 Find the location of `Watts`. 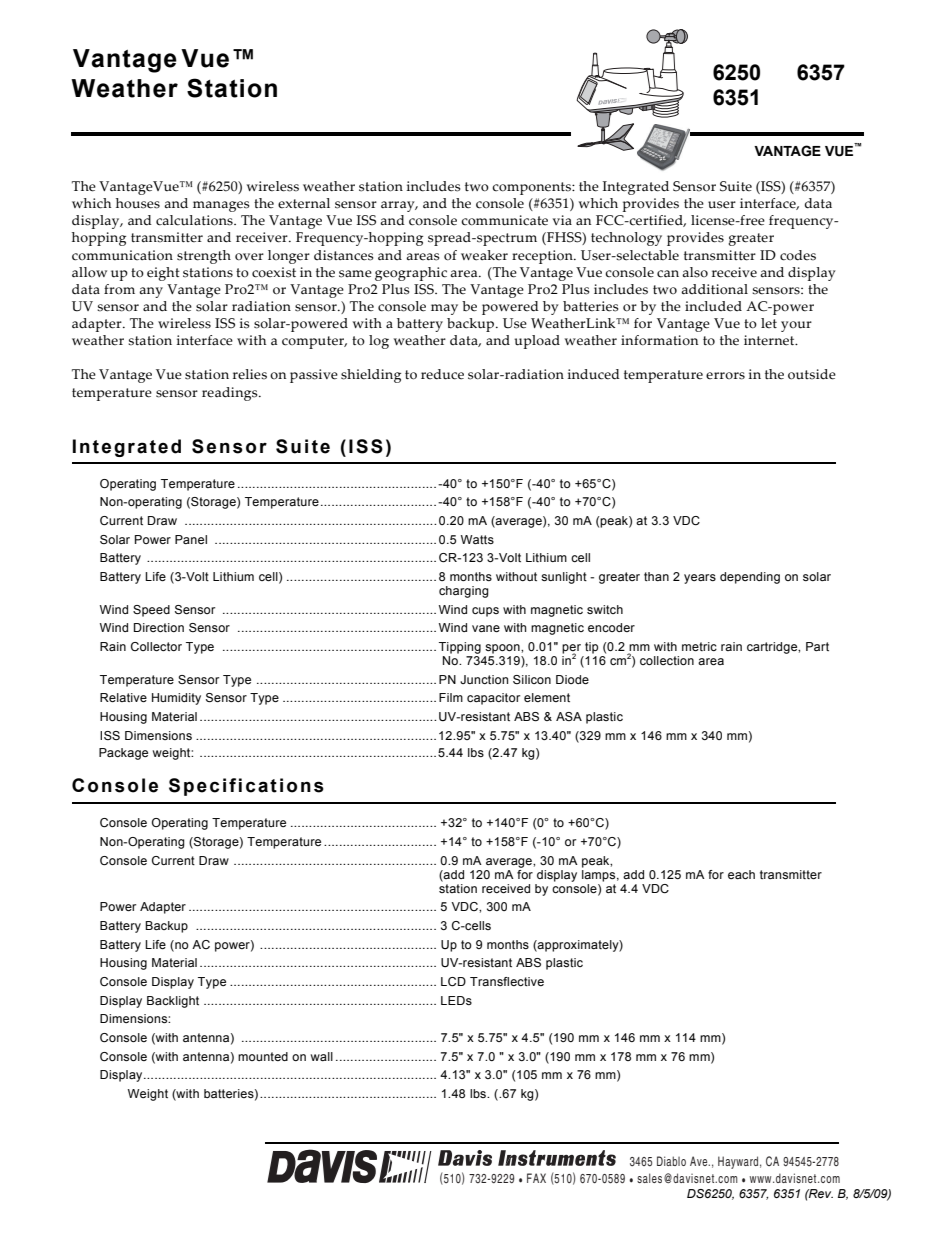

Watts is located at coordinates (477, 539).
